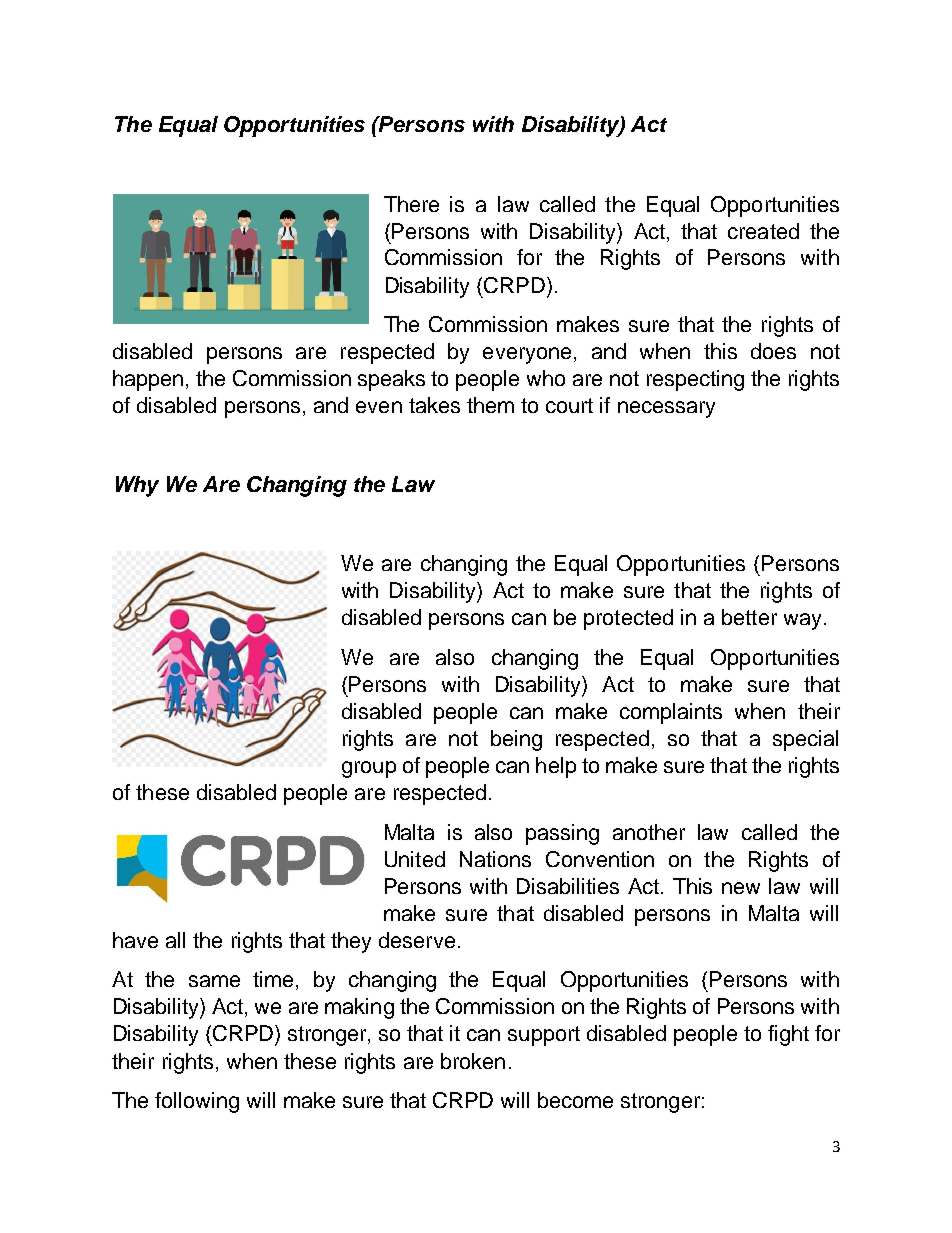 The image size is (952, 1233). I want to click on happen, so click(148, 380).
